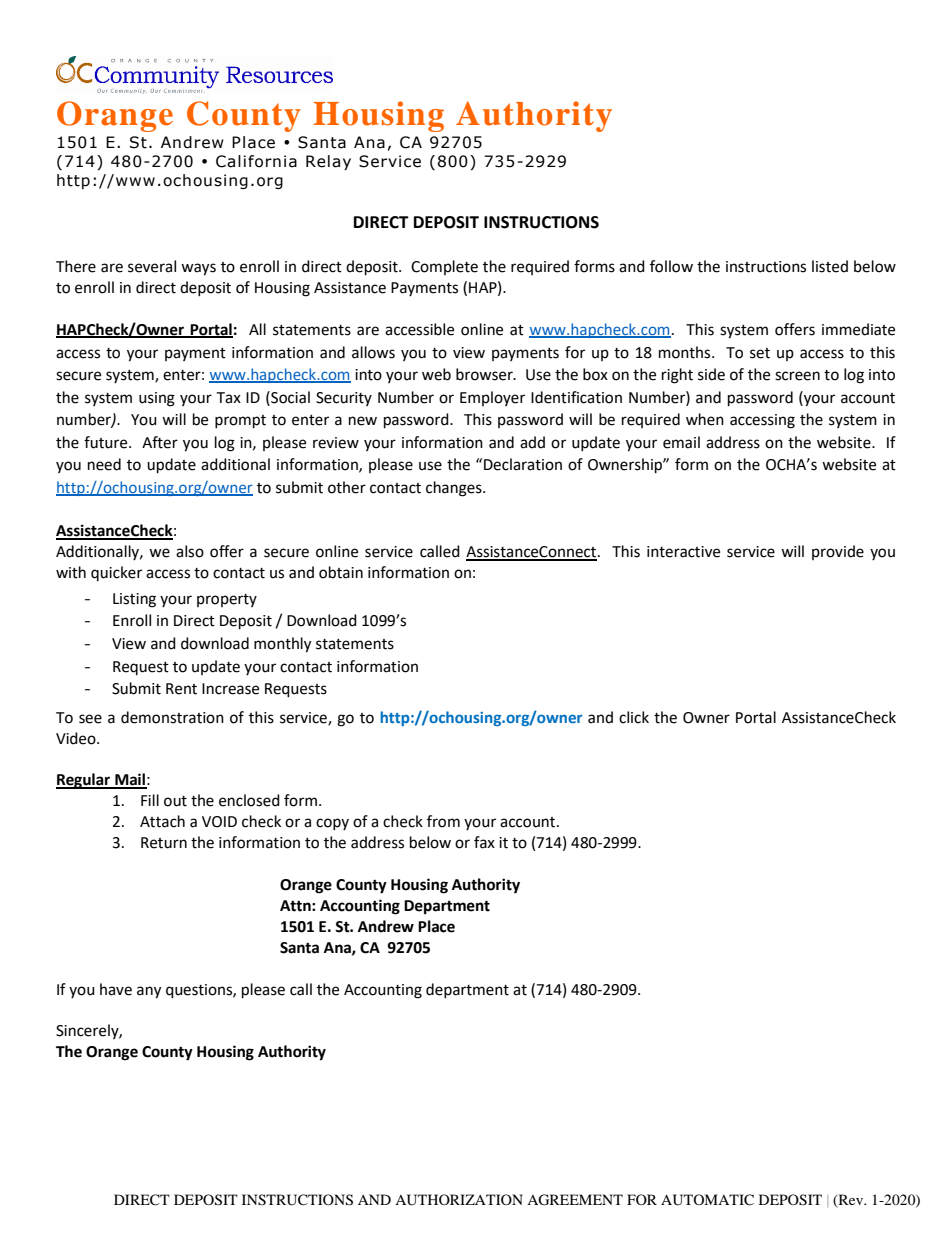 The image size is (952, 1233). I want to click on California, so click(256, 161).
